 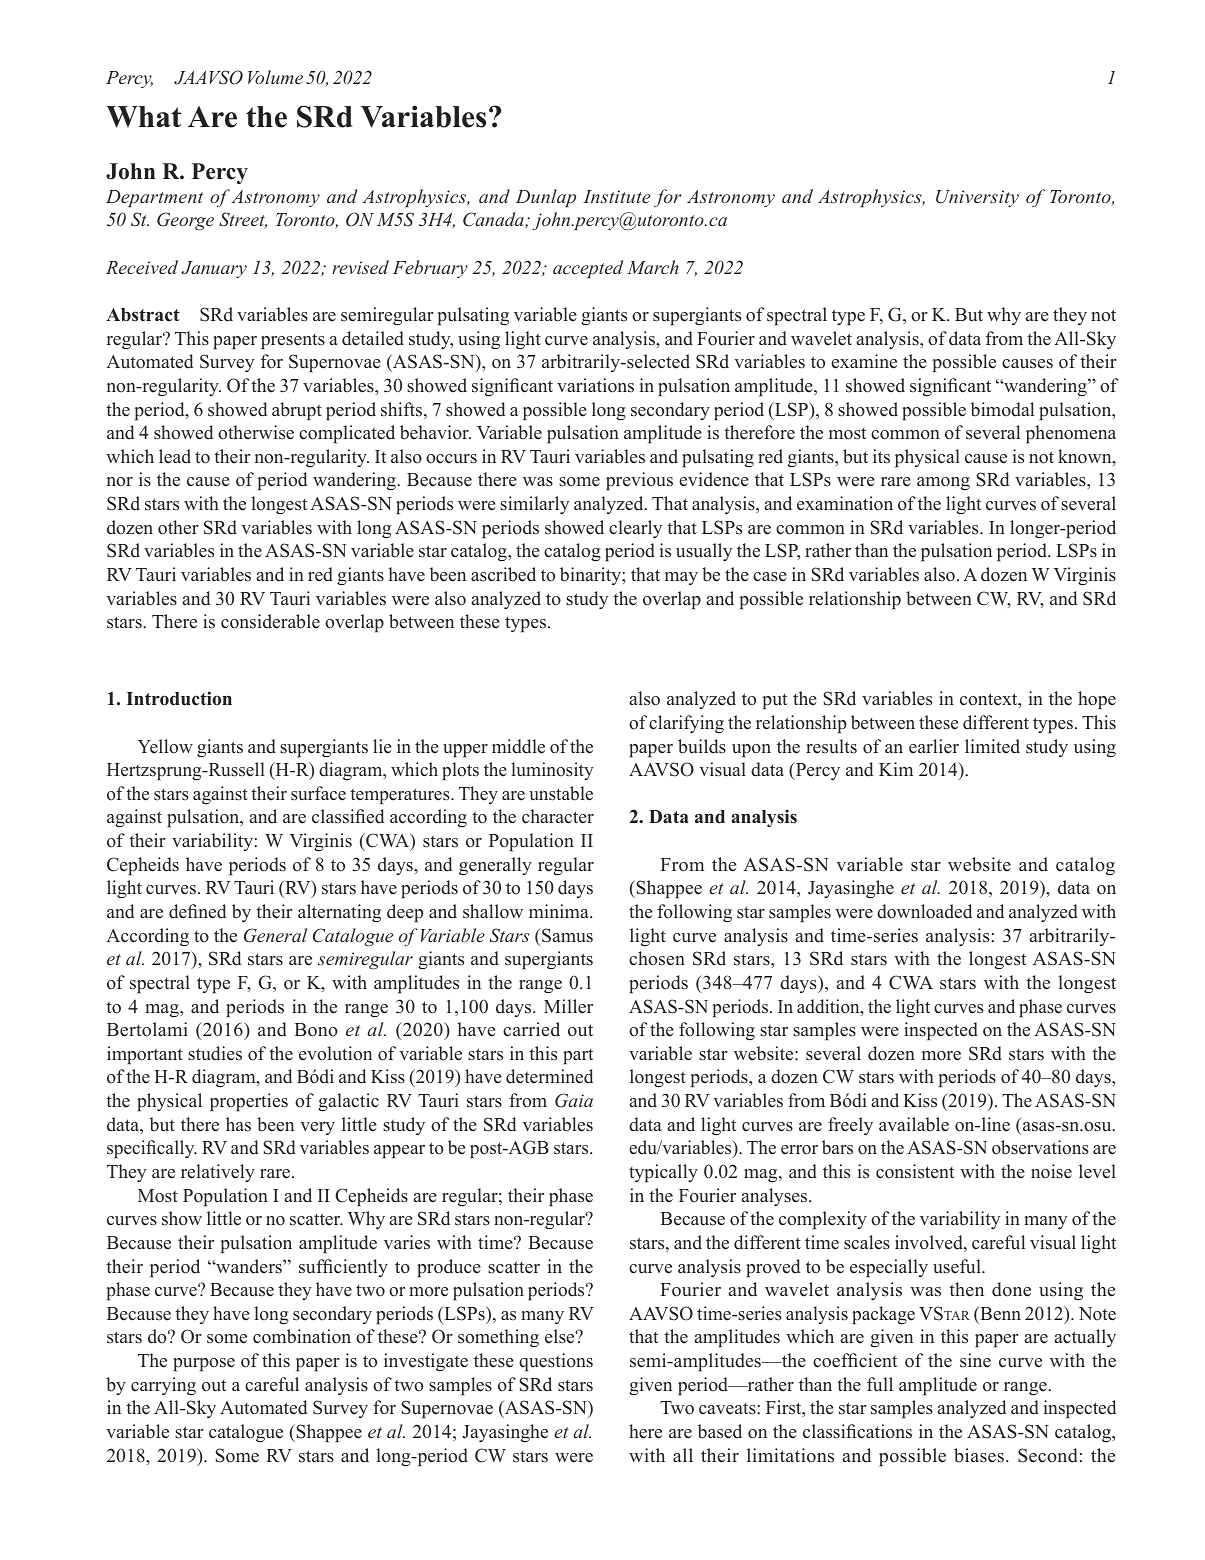 I want to click on limited, so click(x=992, y=746).
